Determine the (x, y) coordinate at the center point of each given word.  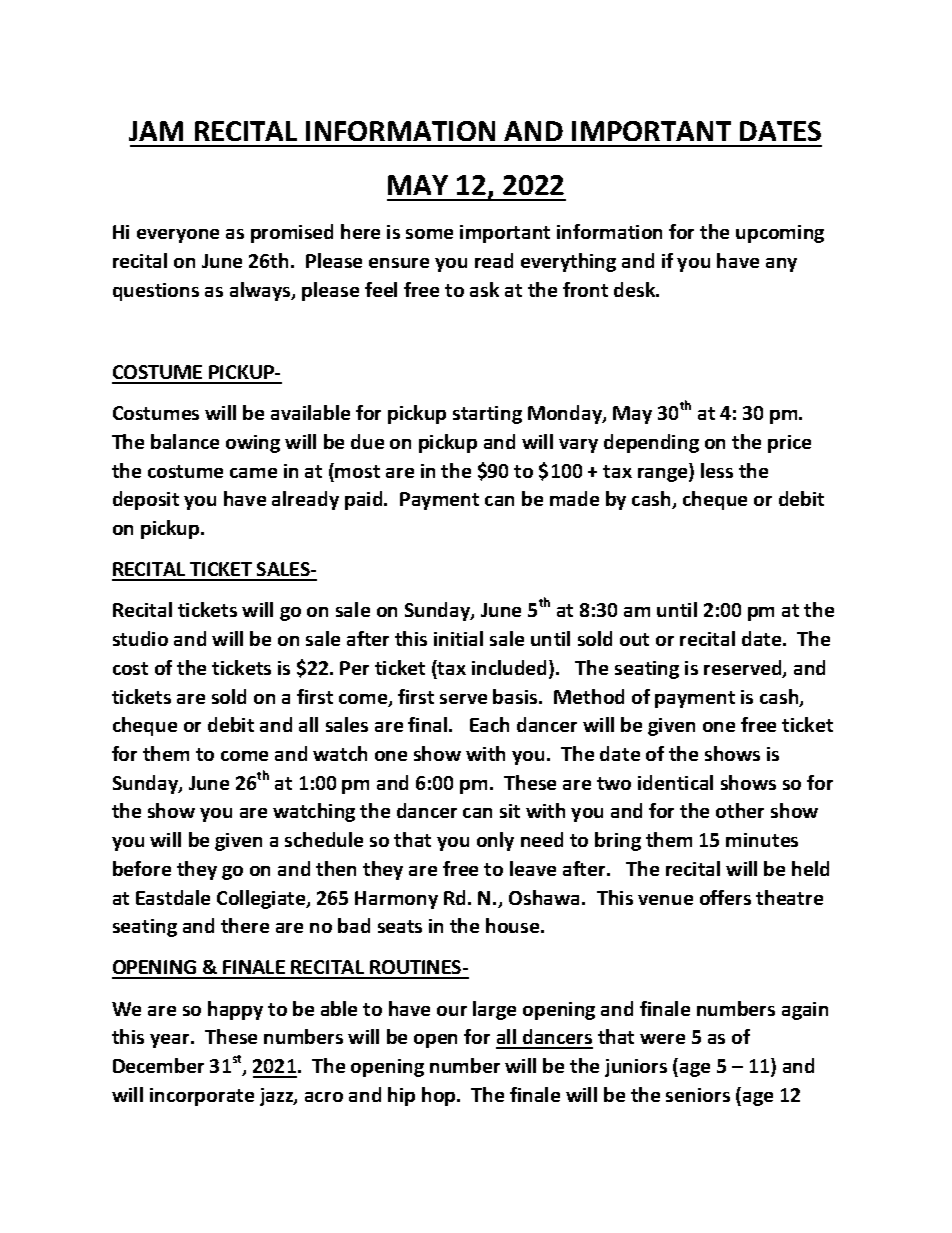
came (253, 473)
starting (487, 415)
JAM (156, 131)
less (717, 470)
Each (489, 724)
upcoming (780, 234)
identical (675, 782)
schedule (324, 839)
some (429, 234)
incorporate (202, 1097)
